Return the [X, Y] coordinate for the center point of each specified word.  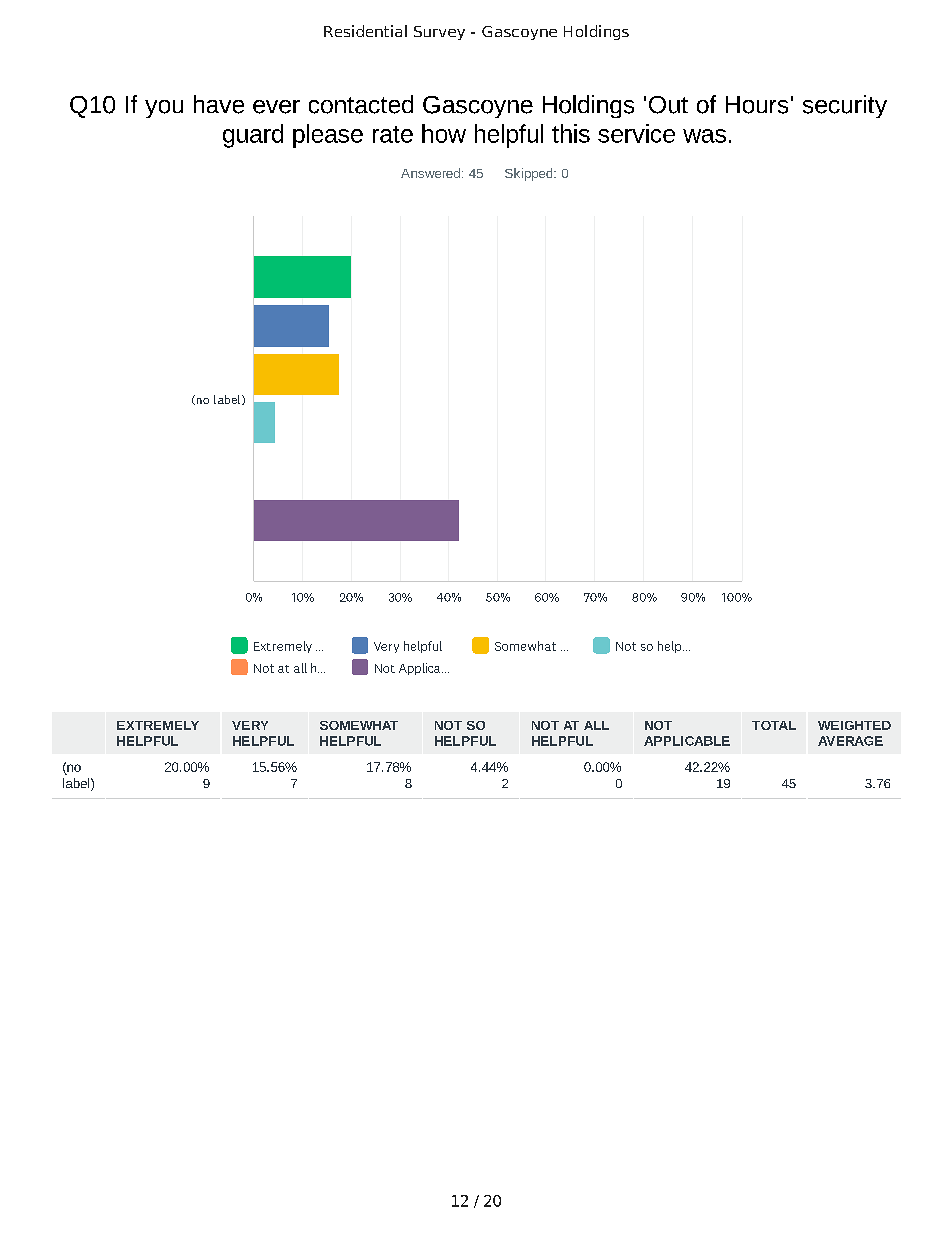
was [704, 136]
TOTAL [774, 725]
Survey [439, 33]
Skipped [530, 174]
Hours [757, 105]
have [219, 104]
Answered [430, 173]
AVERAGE [850, 741]
